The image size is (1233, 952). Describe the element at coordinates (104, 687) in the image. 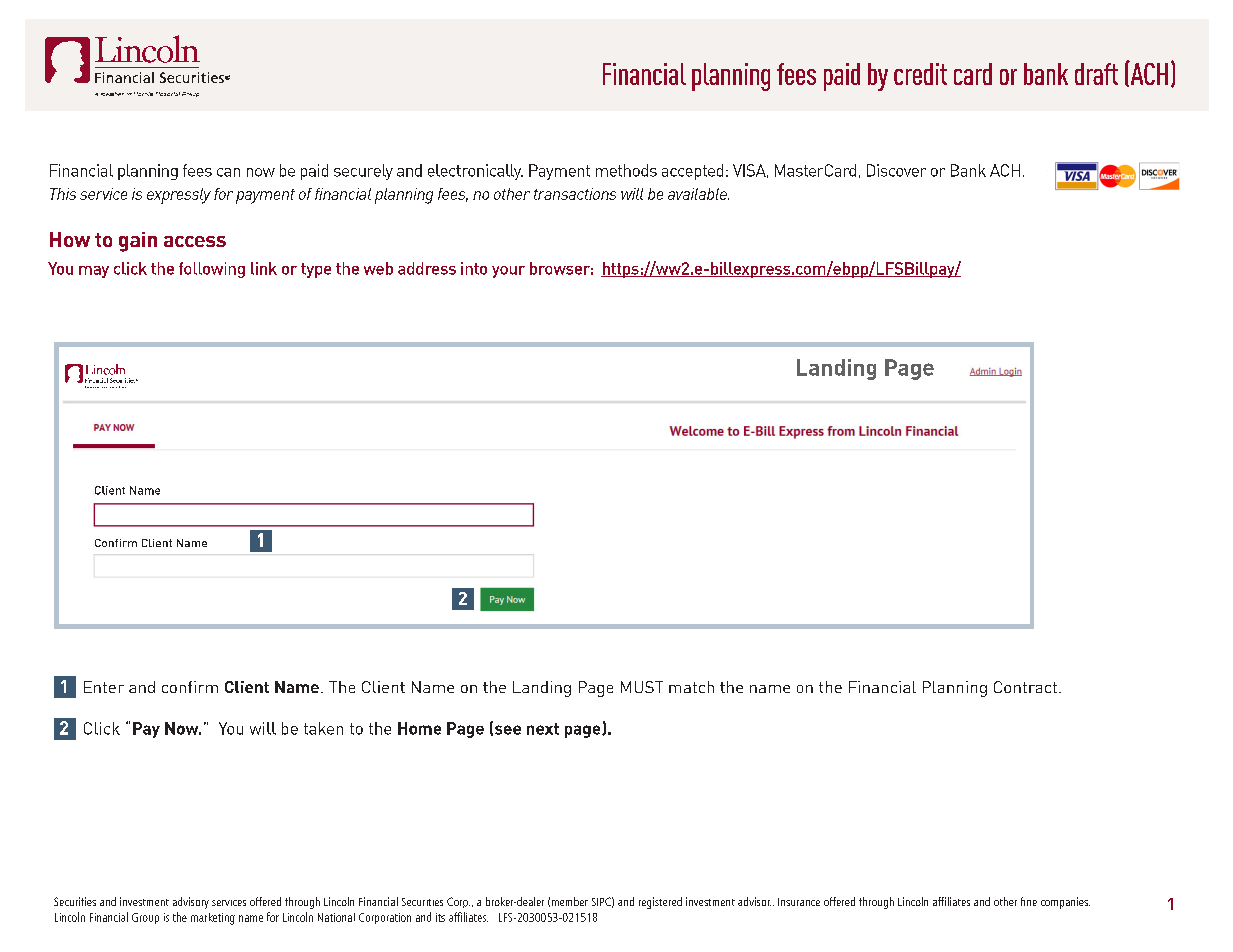

I see `Enter` at that location.
